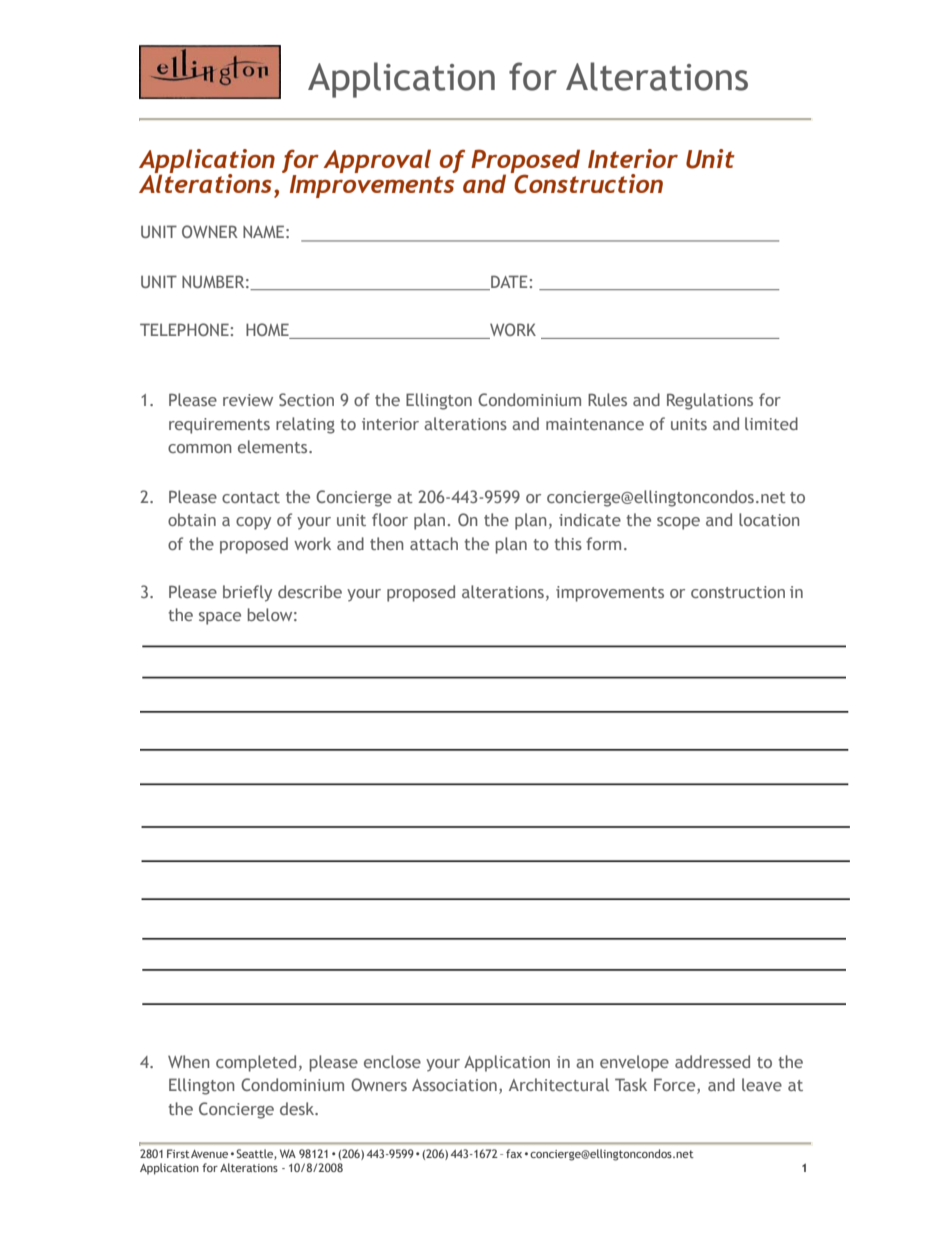 This document has height=1233, width=952. What do you see at coordinates (220, 618) in the document?
I see `space` at bounding box center [220, 618].
